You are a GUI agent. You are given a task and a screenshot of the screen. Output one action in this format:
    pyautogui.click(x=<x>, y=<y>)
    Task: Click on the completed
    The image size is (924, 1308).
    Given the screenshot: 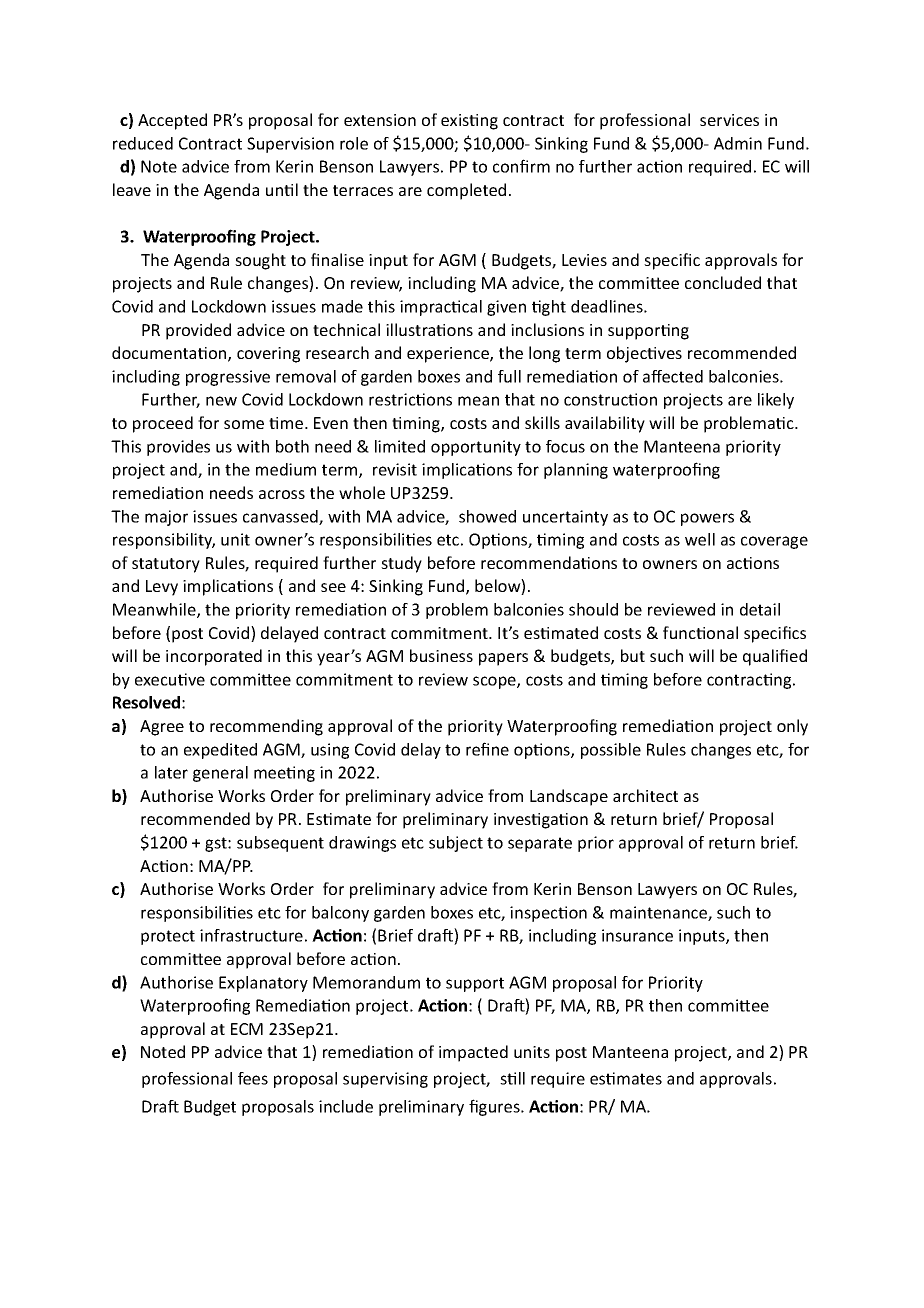 What is the action you would take?
    pyautogui.click(x=466, y=191)
